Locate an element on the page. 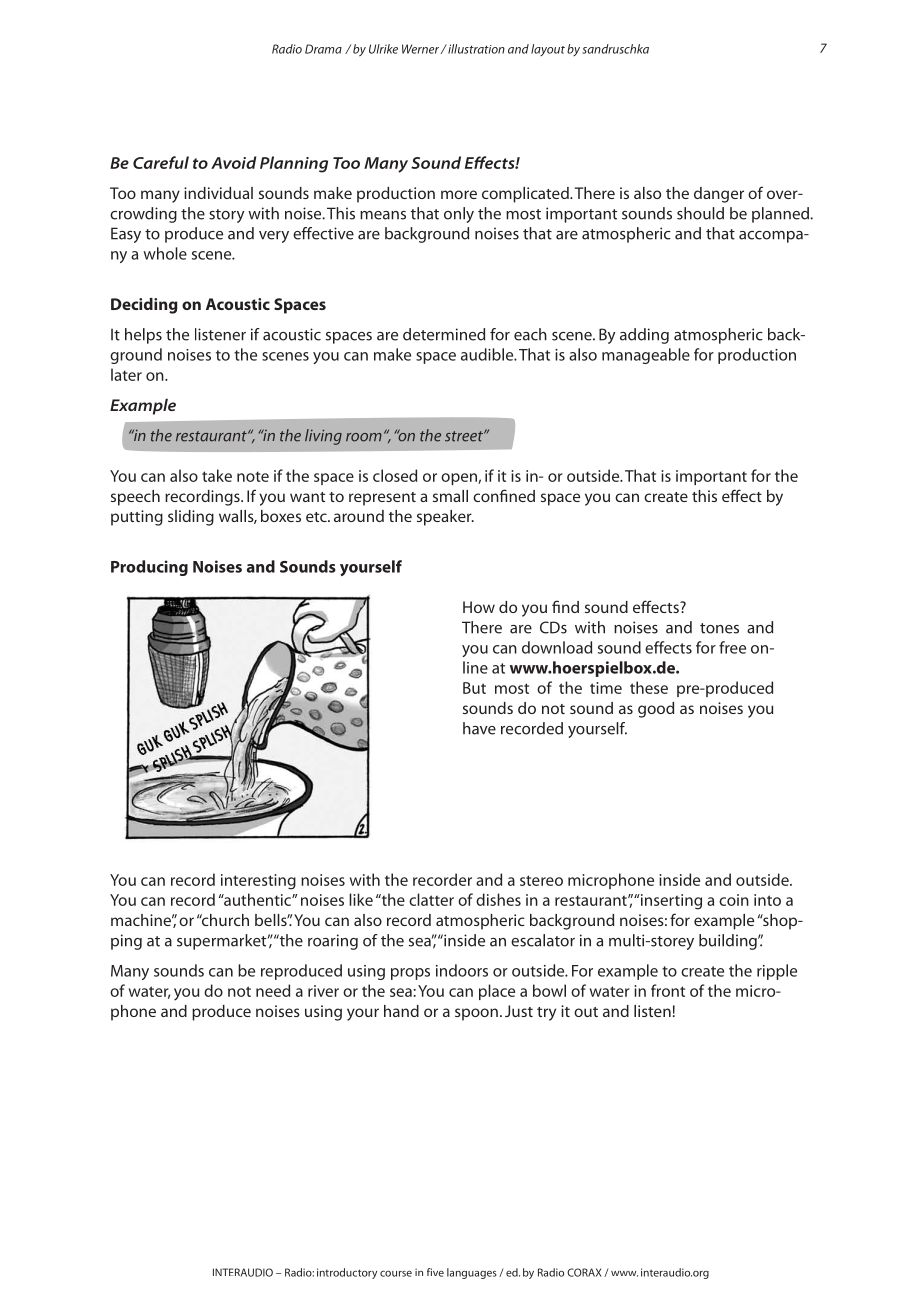  But is located at coordinates (474, 688).
